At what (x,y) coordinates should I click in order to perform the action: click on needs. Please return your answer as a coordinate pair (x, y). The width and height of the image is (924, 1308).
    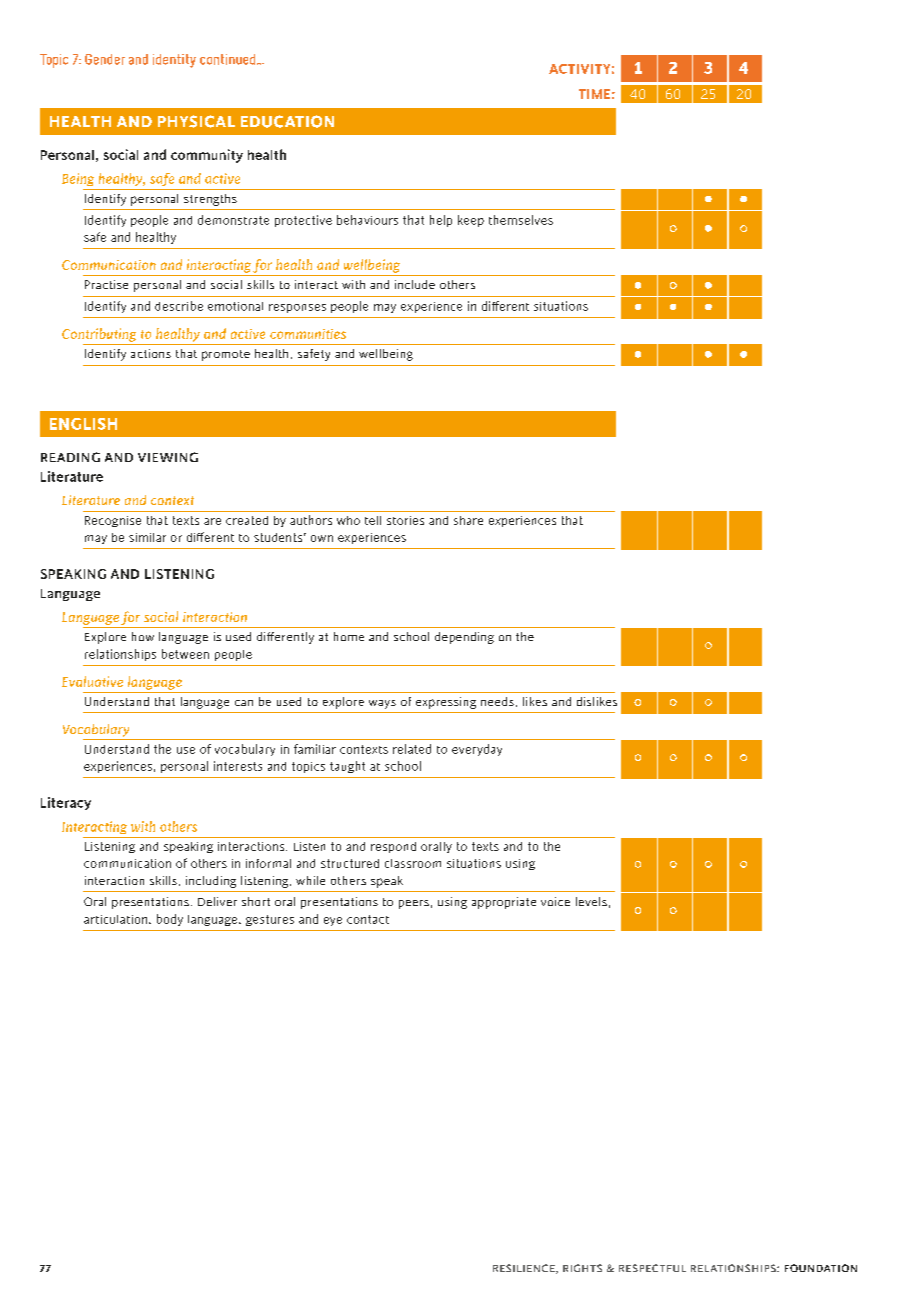
    Looking at the image, I should click on (497, 701).
